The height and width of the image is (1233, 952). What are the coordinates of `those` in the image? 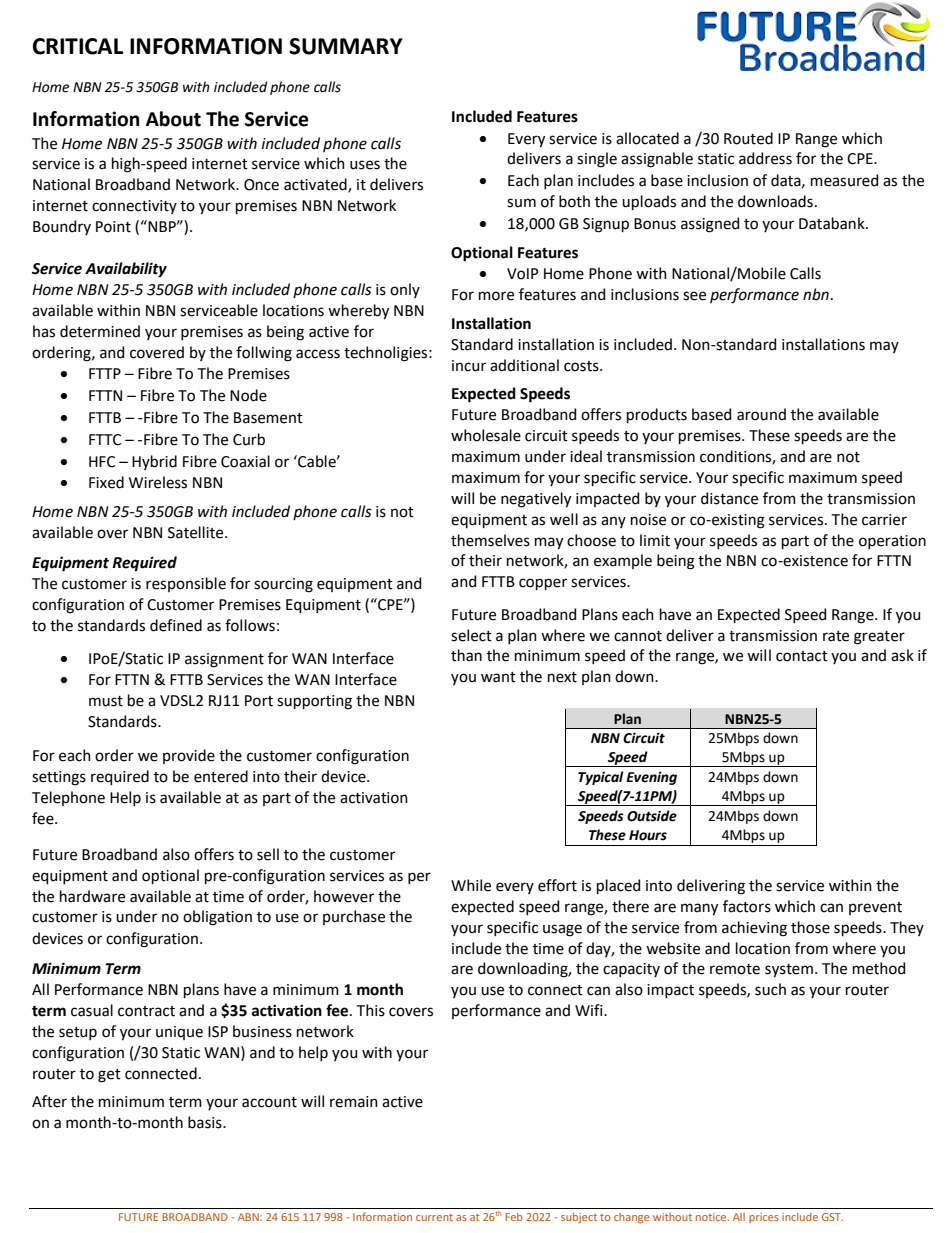 It's located at (810, 927).
